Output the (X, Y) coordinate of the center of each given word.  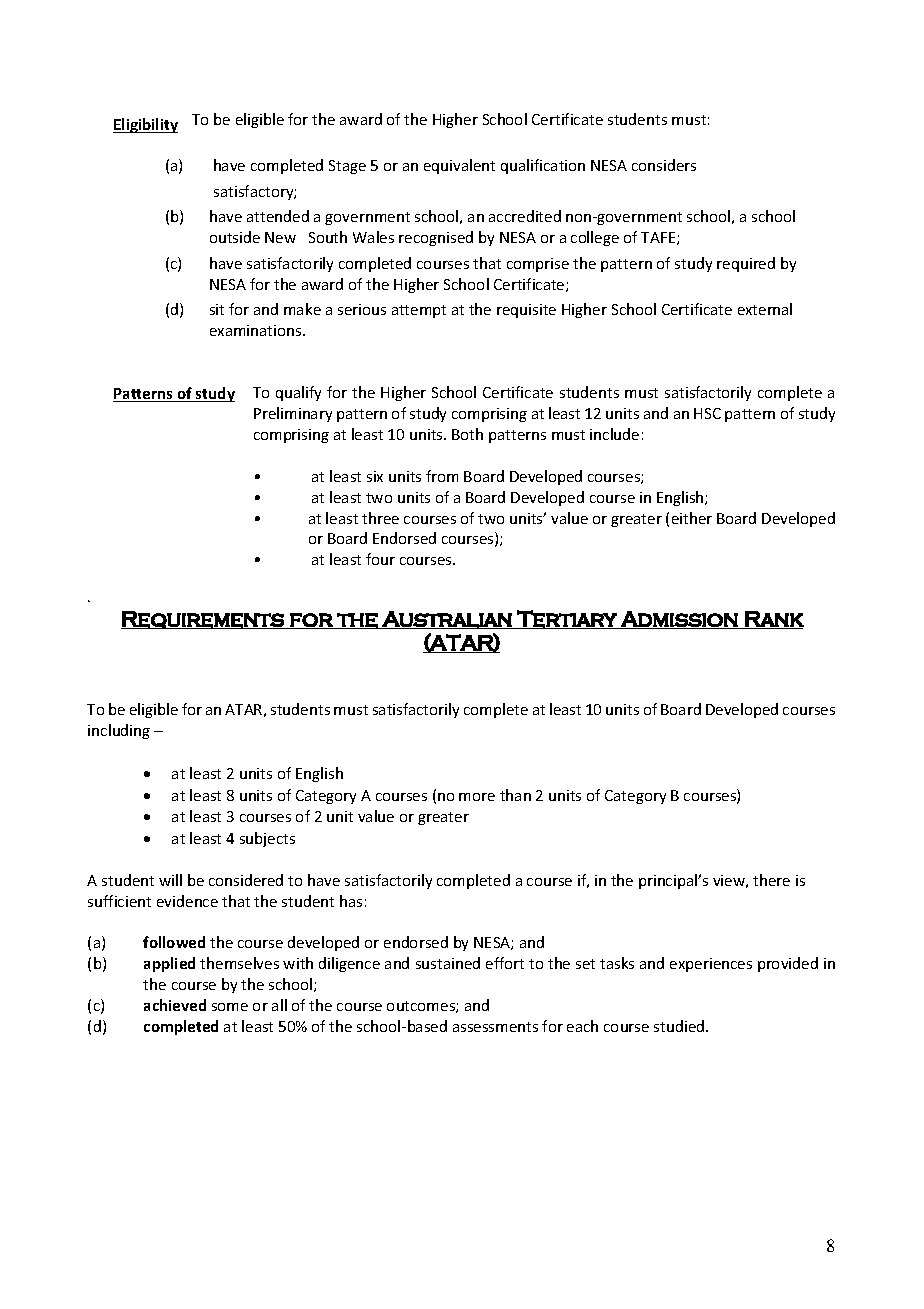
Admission (679, 620)
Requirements (203, 620)
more (477, 797)
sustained (448, 963)
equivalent (459, 166)
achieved (175, 1005)
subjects (267, 839)
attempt (419, 311)
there (771, 880)
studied (680, 1026)
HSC (707, 413)
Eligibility (145, 125)
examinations (257, 330)
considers (664, 165)
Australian (447, 620)
